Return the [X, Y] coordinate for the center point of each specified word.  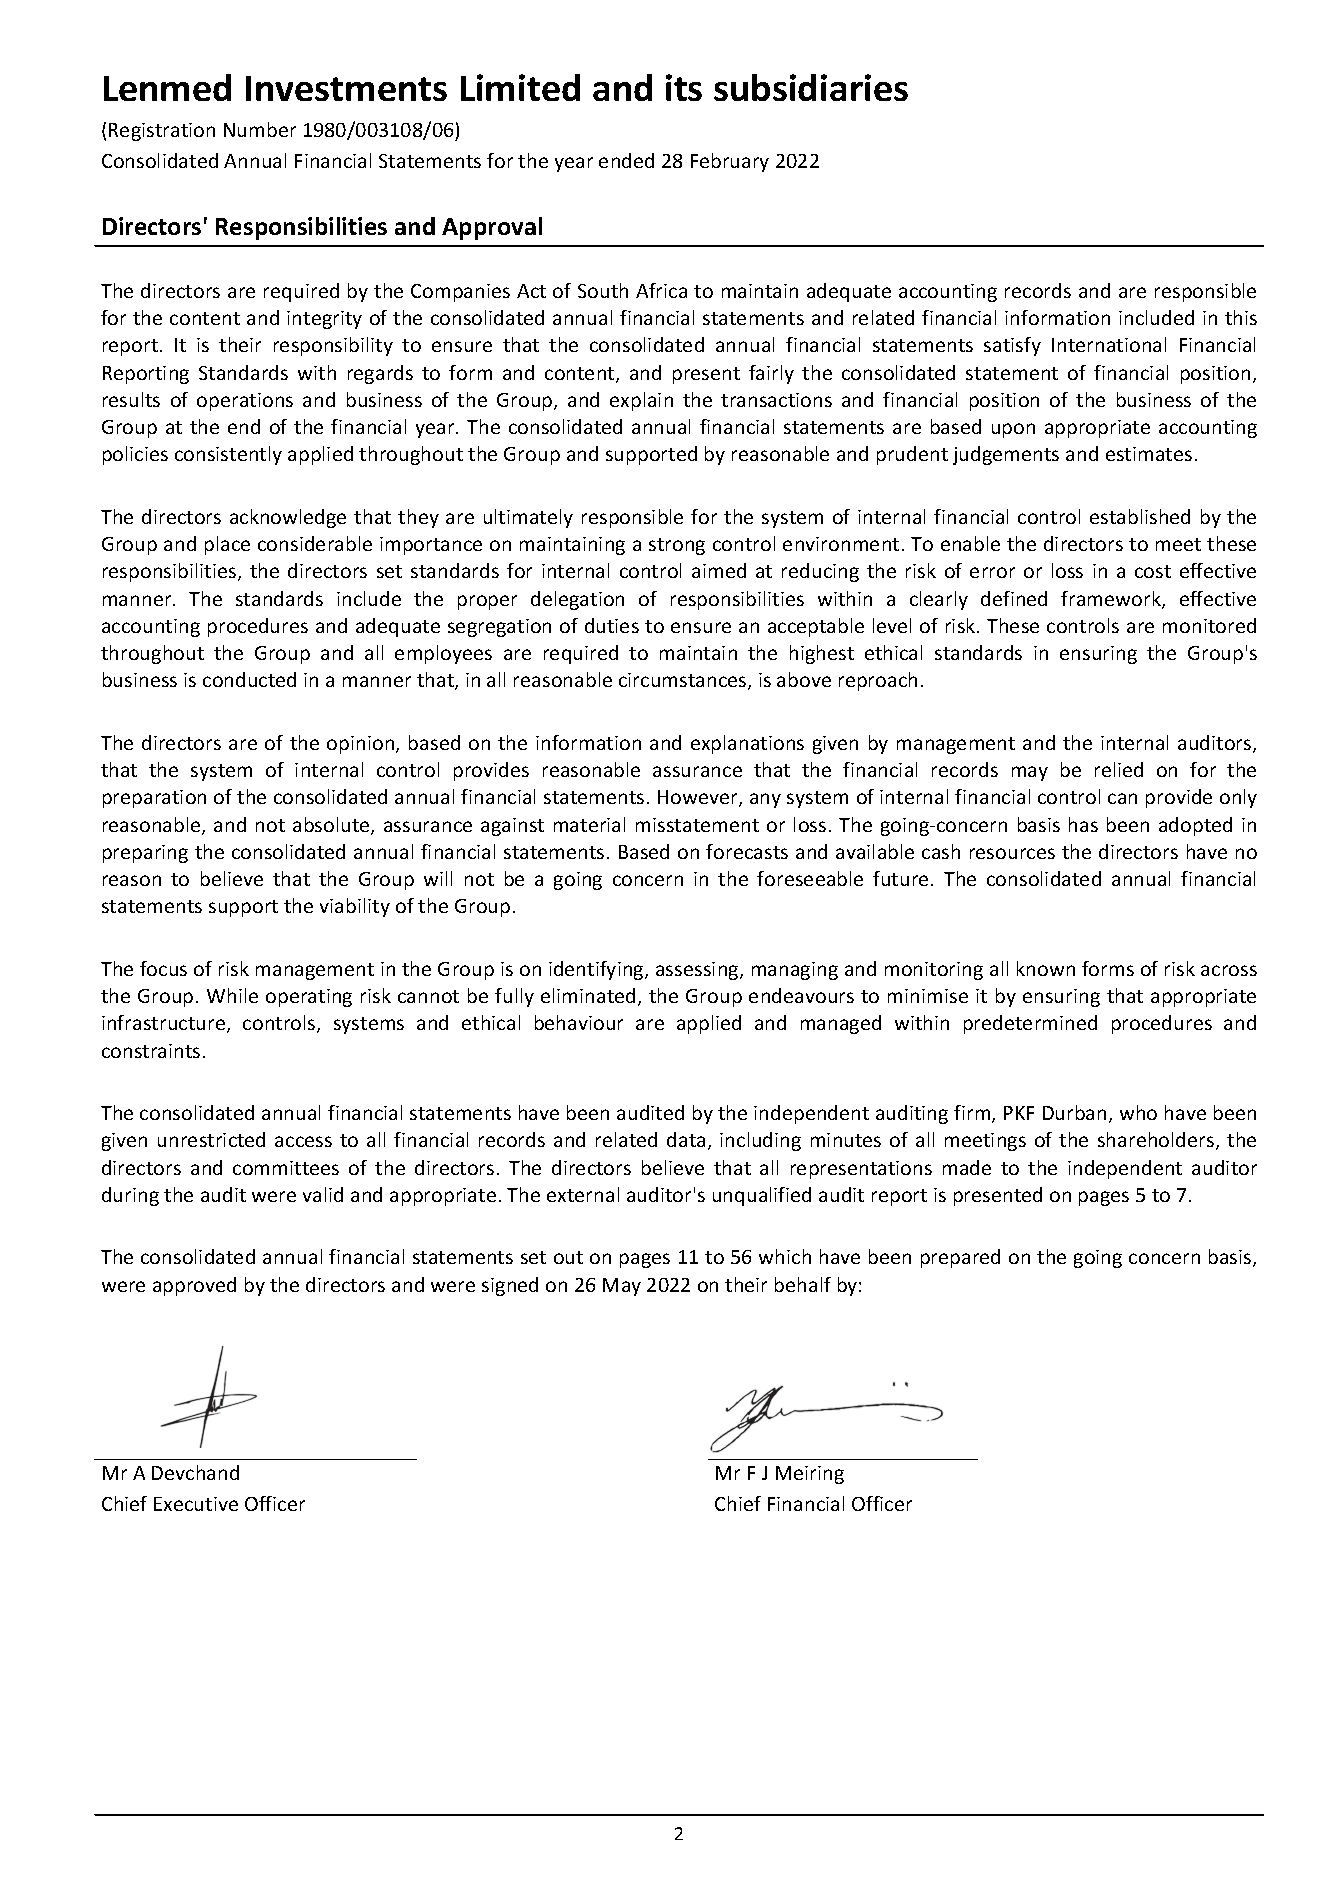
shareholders [1157, 1141]
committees [286, 1168]
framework [1112, 600]
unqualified [762, 1196]
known [1046, 968]
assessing [698, 971]
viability [355, 907]
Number [260, 129]
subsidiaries [811, 87]
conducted [249, 679]
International [1109, 344]
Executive [196, 1504]
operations [245, 402]
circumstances [684, 681]
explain [641, 401]
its [684, 87]
